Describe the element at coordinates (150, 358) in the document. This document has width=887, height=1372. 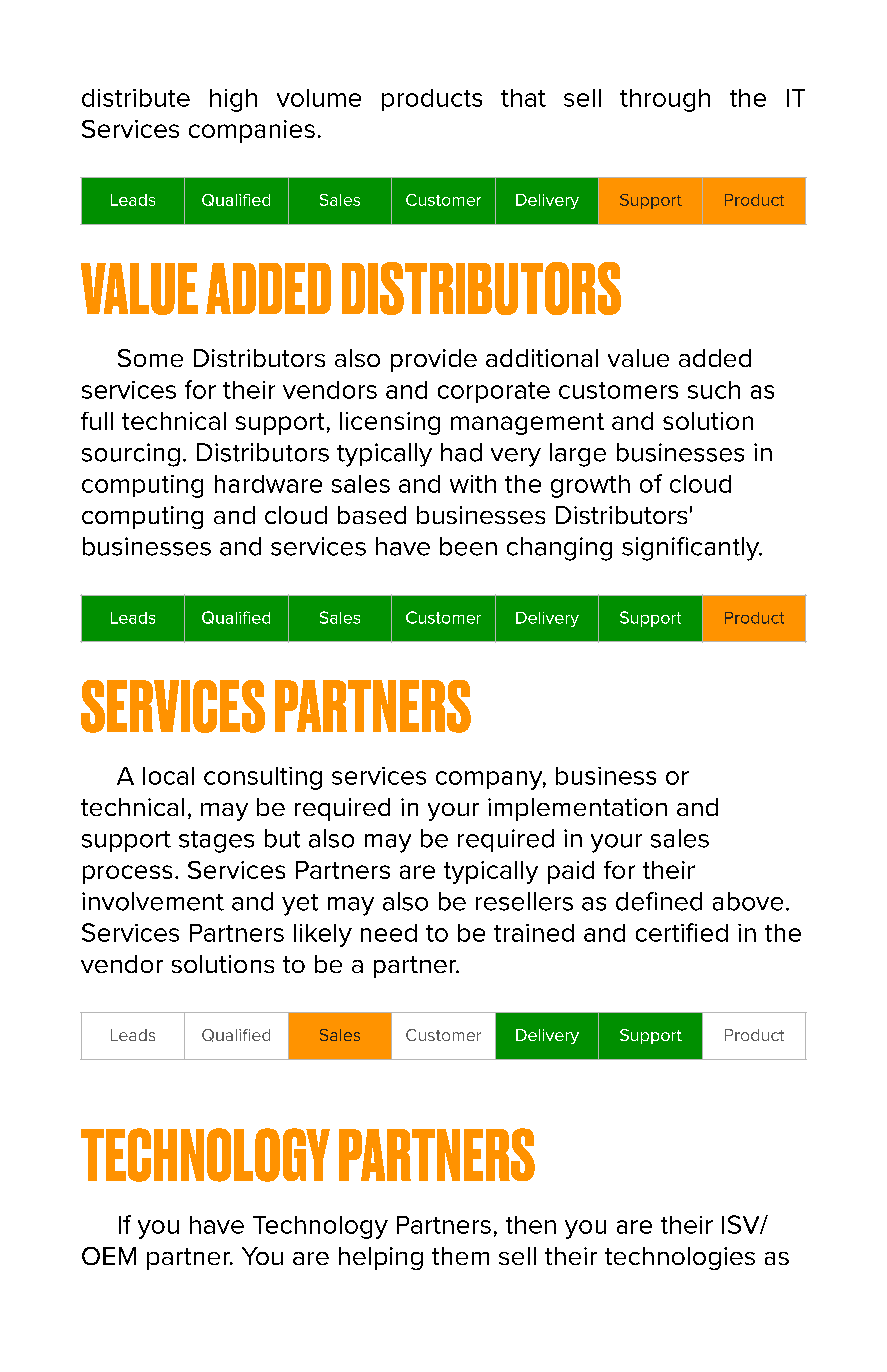
I see `Some` at that location.
